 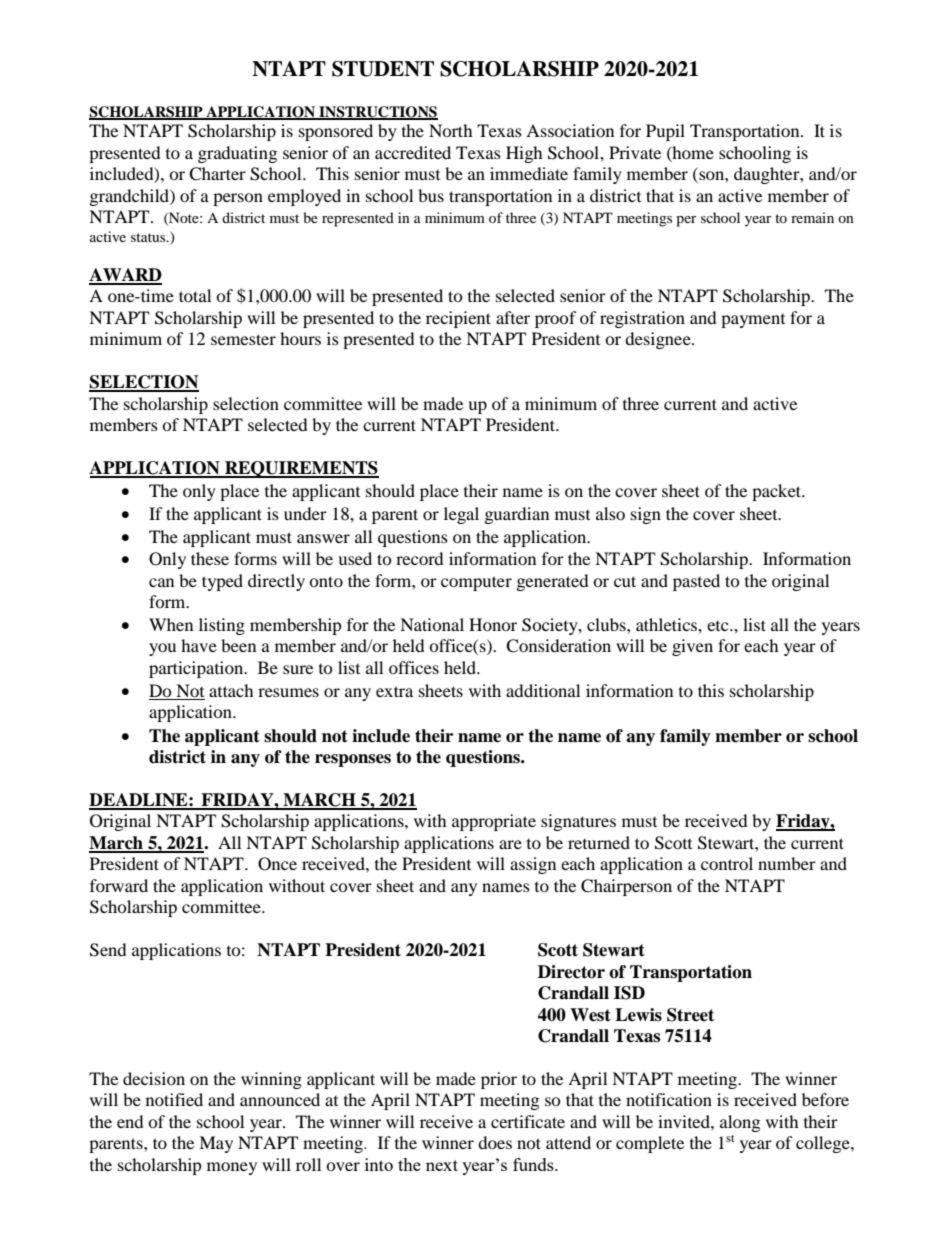 What do you see at coordinates (243, 339) in the page?
I see `semester` at bounding box center [243, 339].
